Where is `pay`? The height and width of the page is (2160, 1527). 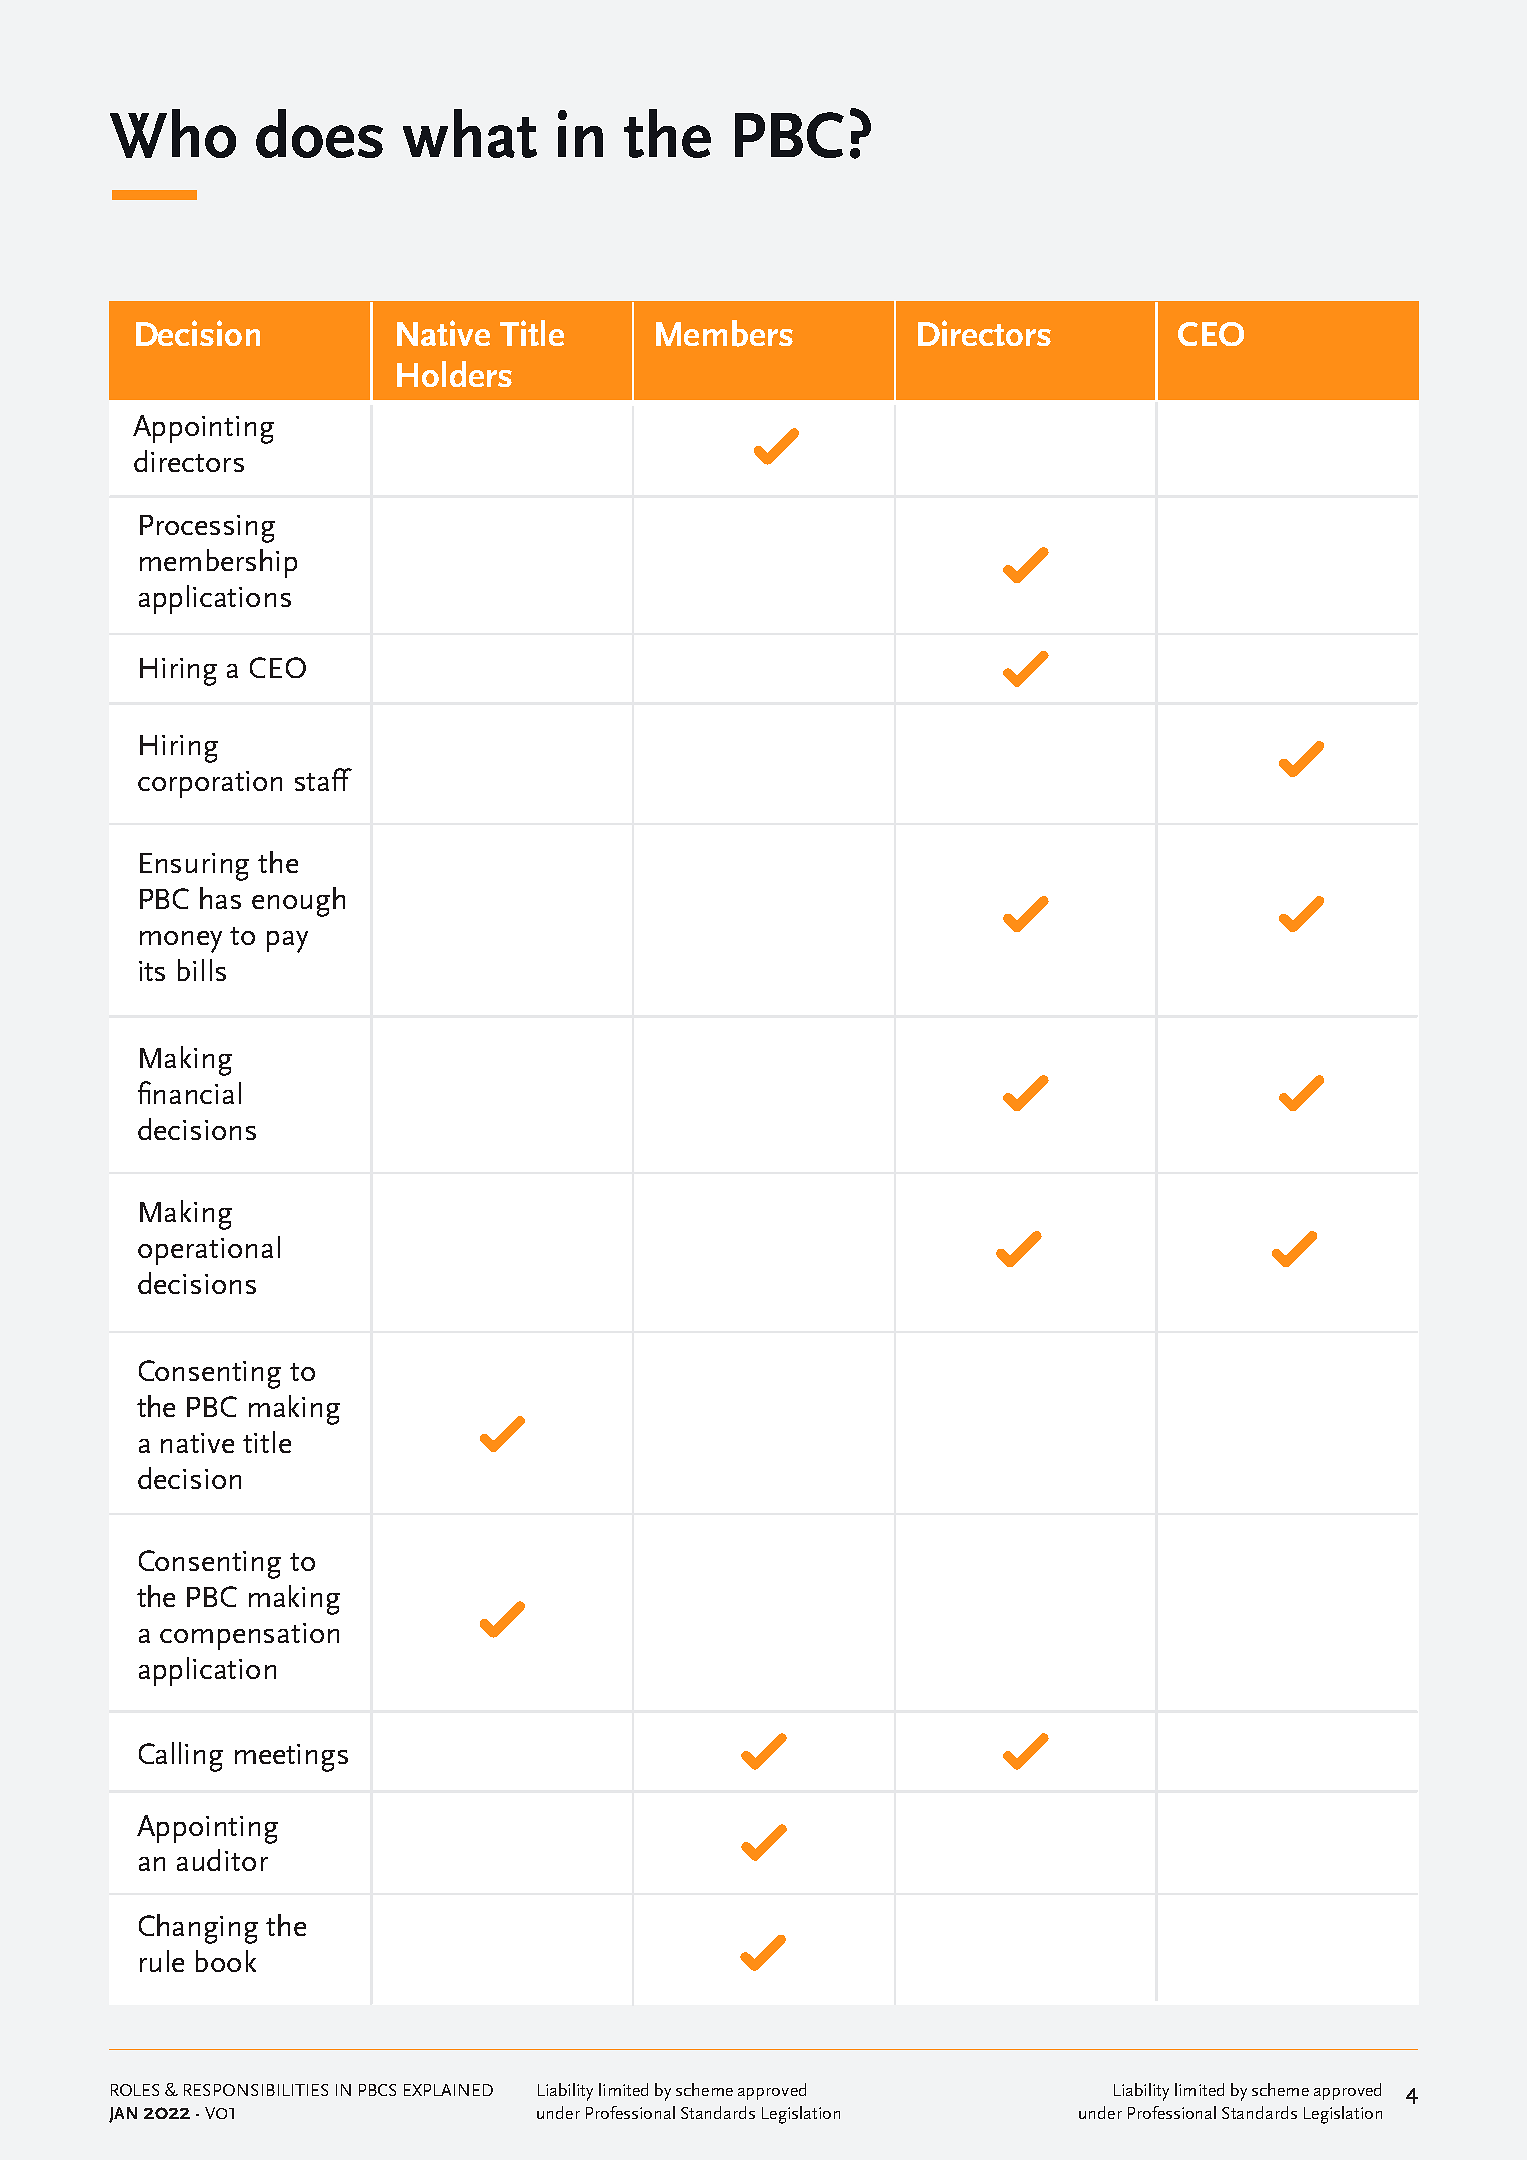 pay is located at coordinates (287, 942).
